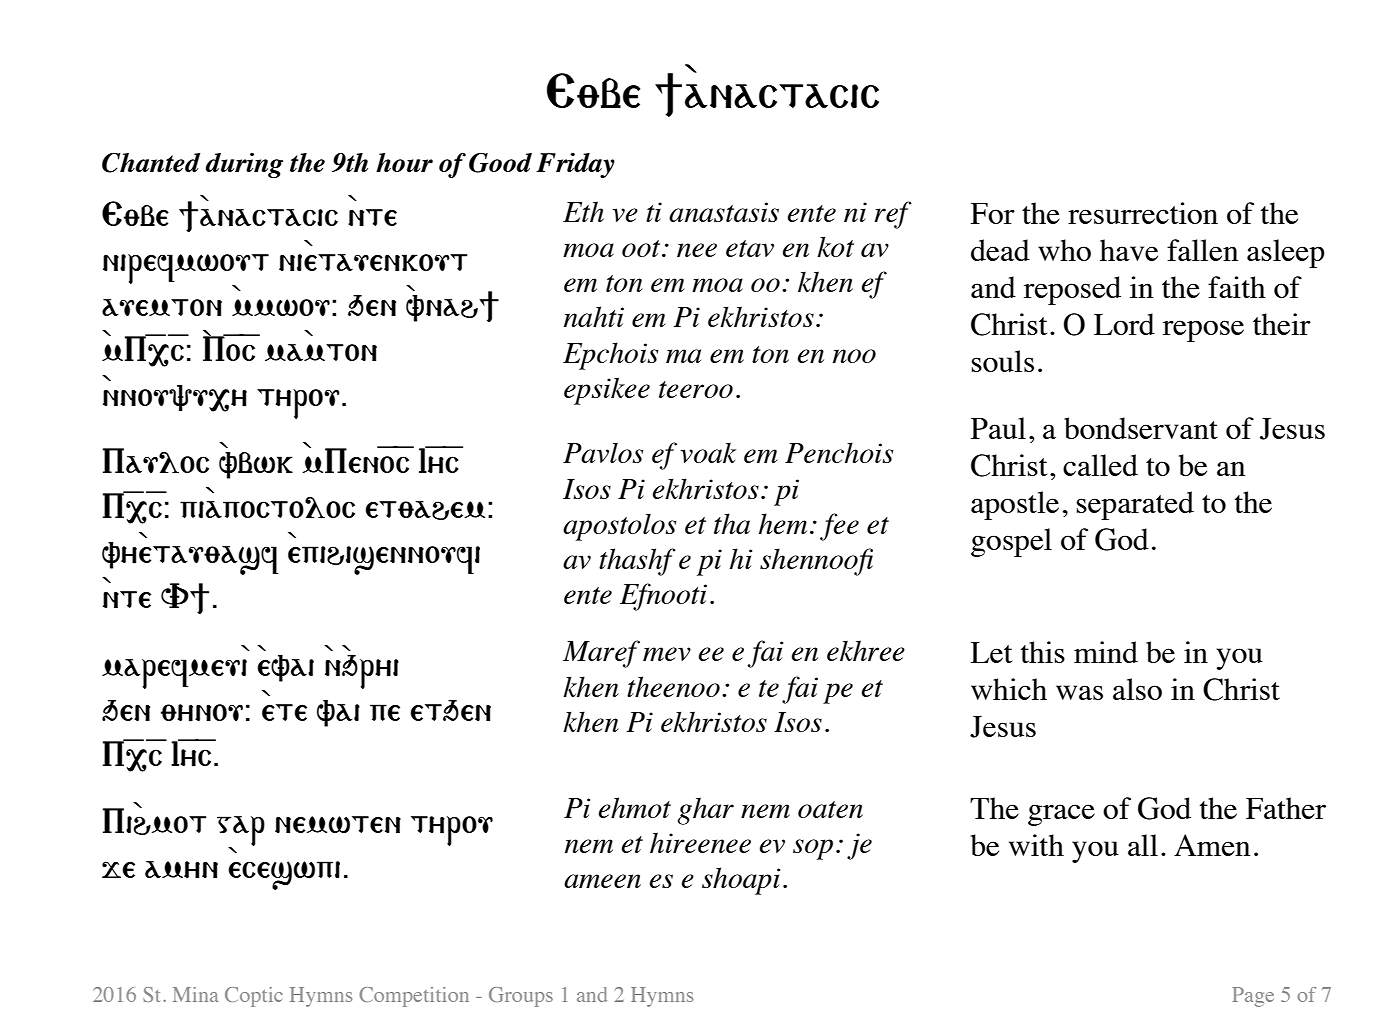 The width and height of the page is (1399, 1025). Describe the element at coordinates (583, 211) in the page. I see `Eth` at that location.
